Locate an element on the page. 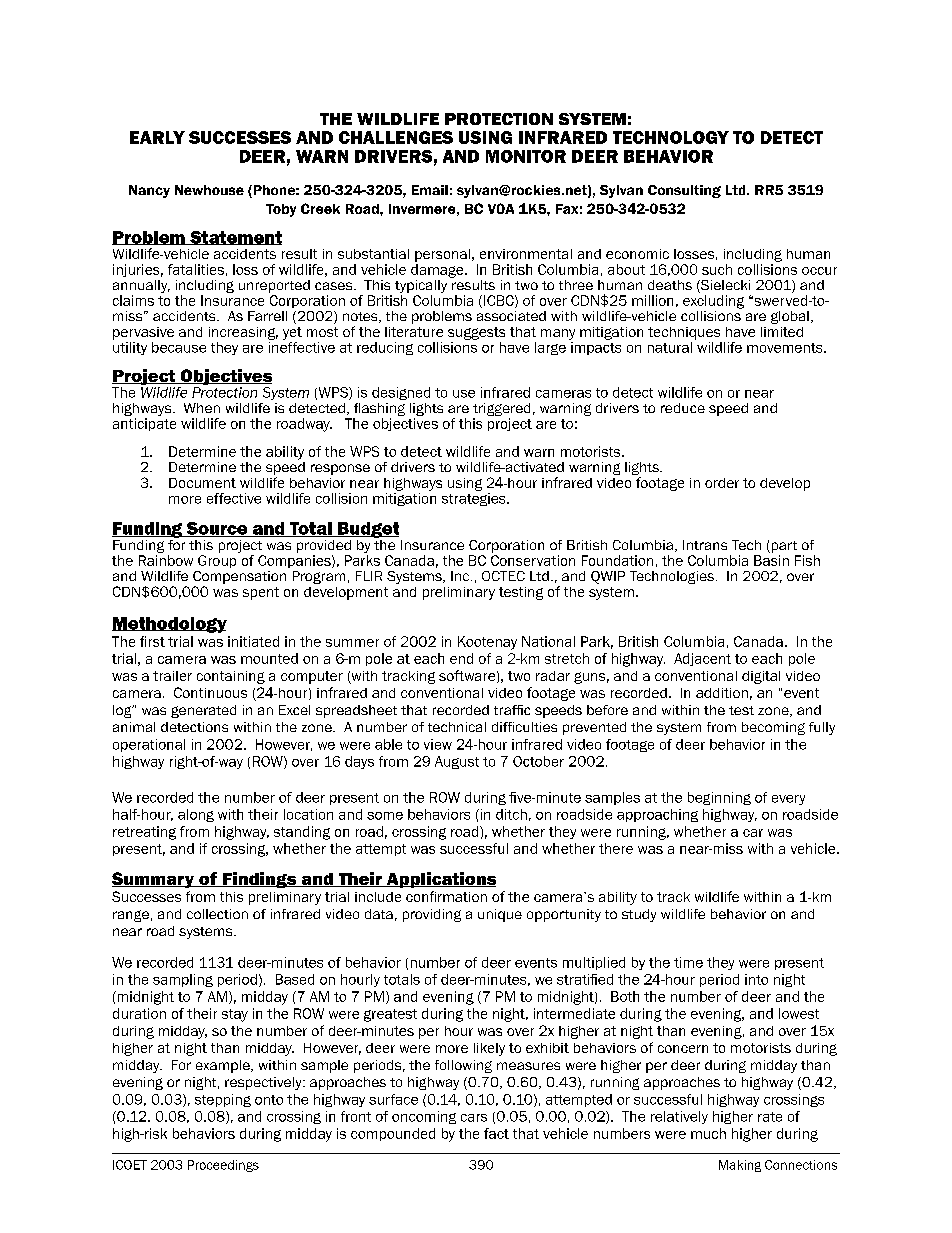 Image resolution: width=952 pixels, height=1233 pixels. study is located at coordinates (639, 915).
